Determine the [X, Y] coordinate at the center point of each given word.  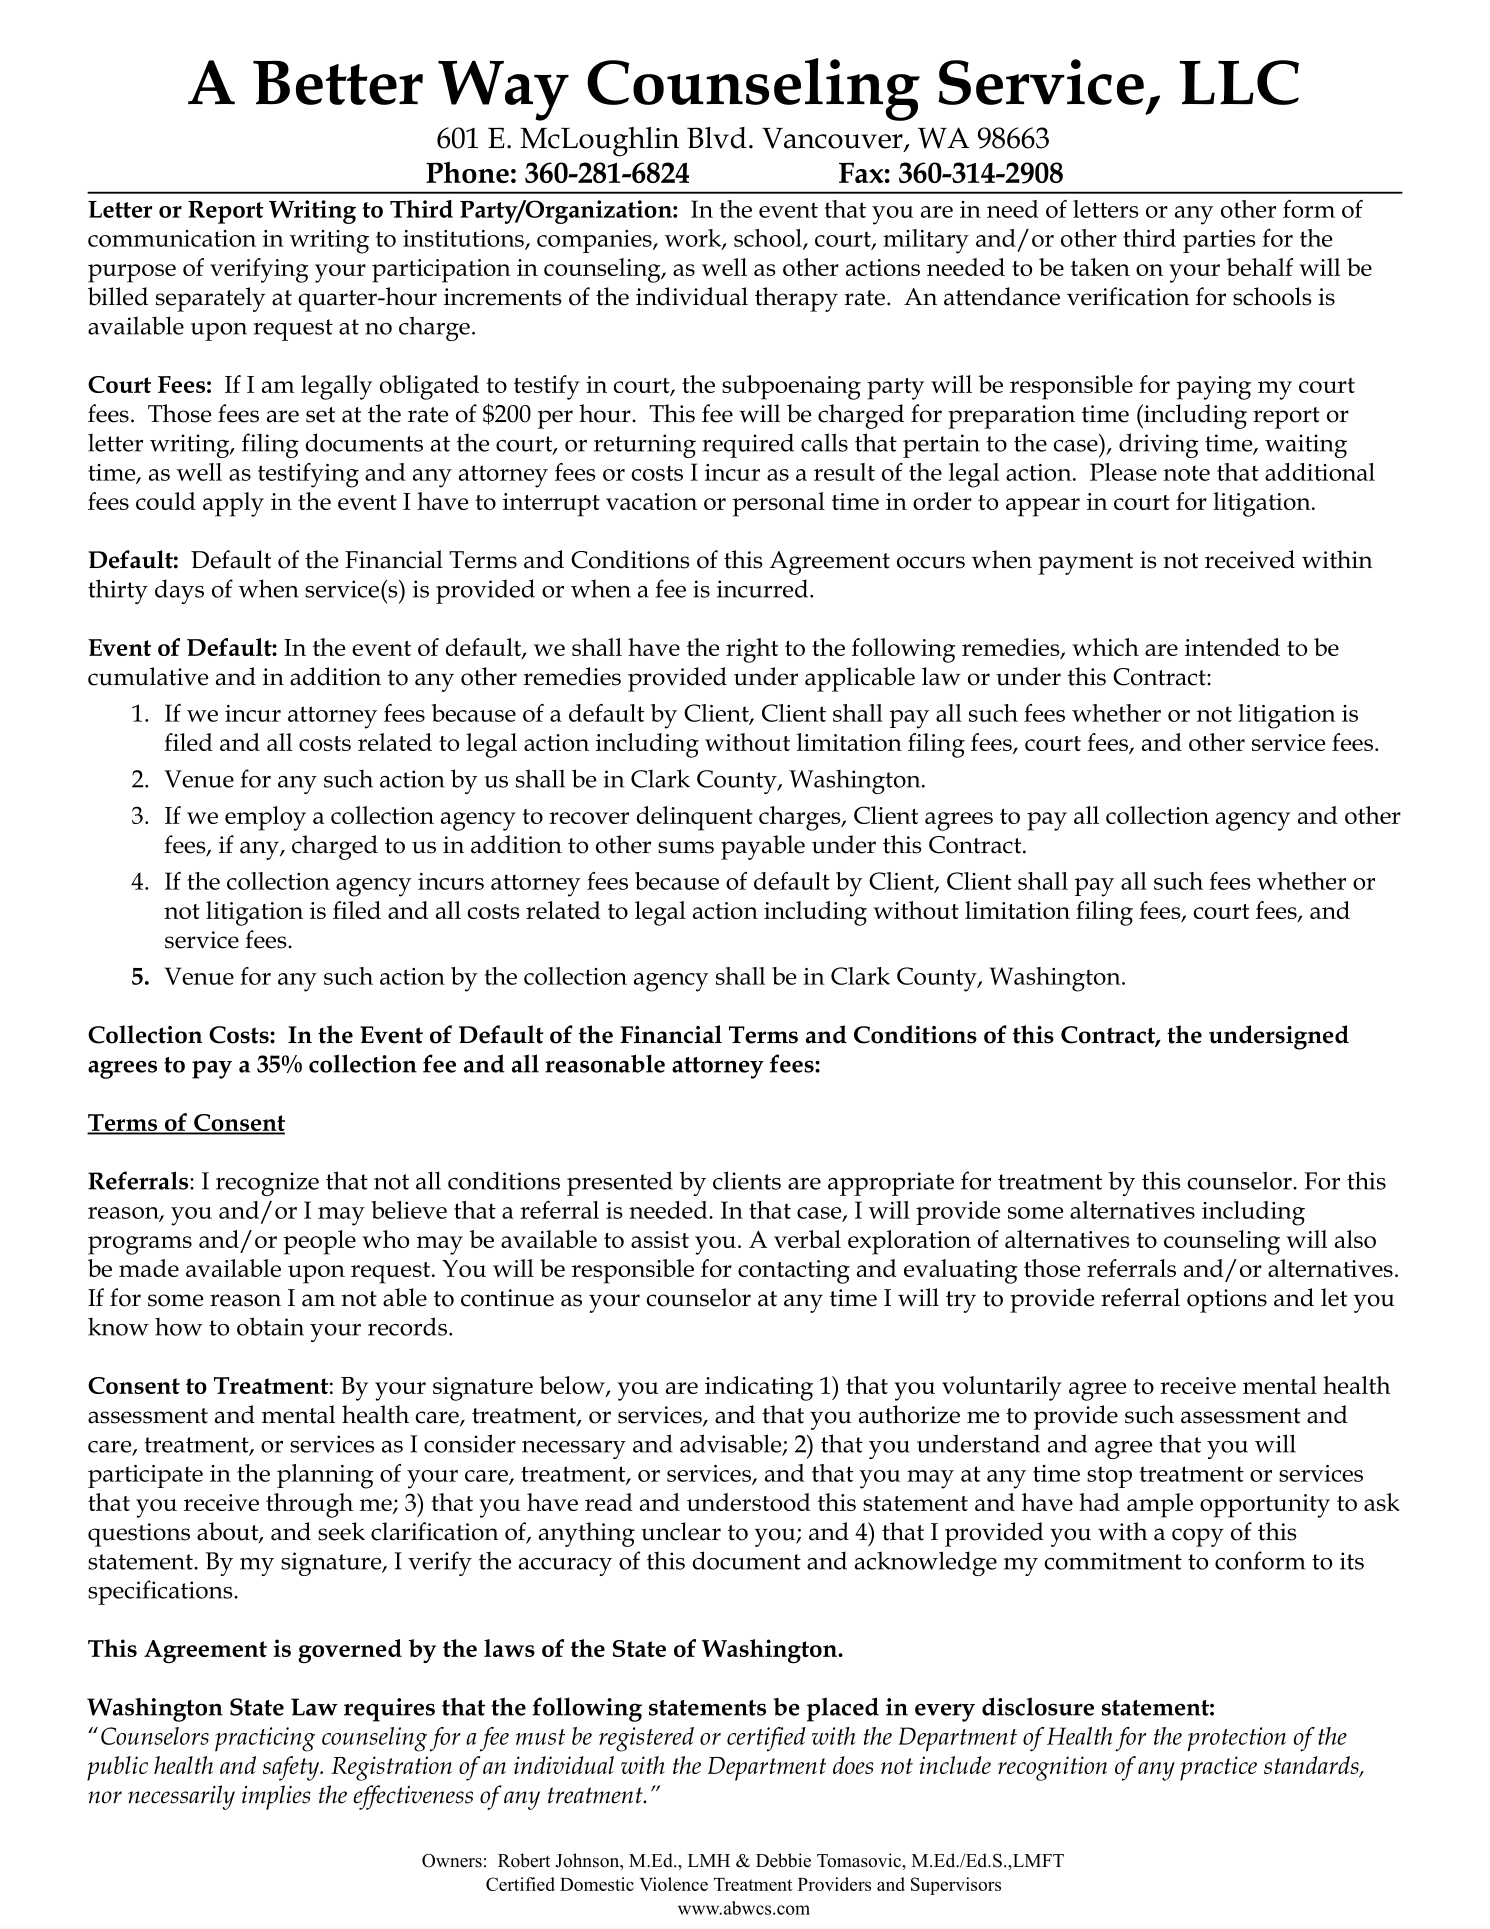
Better [338, 82]
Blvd [717, 138]
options [1227, 1301]
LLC [1239, 82]
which [1105, 647]
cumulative [148, 676]
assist [660, 1239]
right [752, 650]
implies [276, 1797]
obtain [270, 1326]
